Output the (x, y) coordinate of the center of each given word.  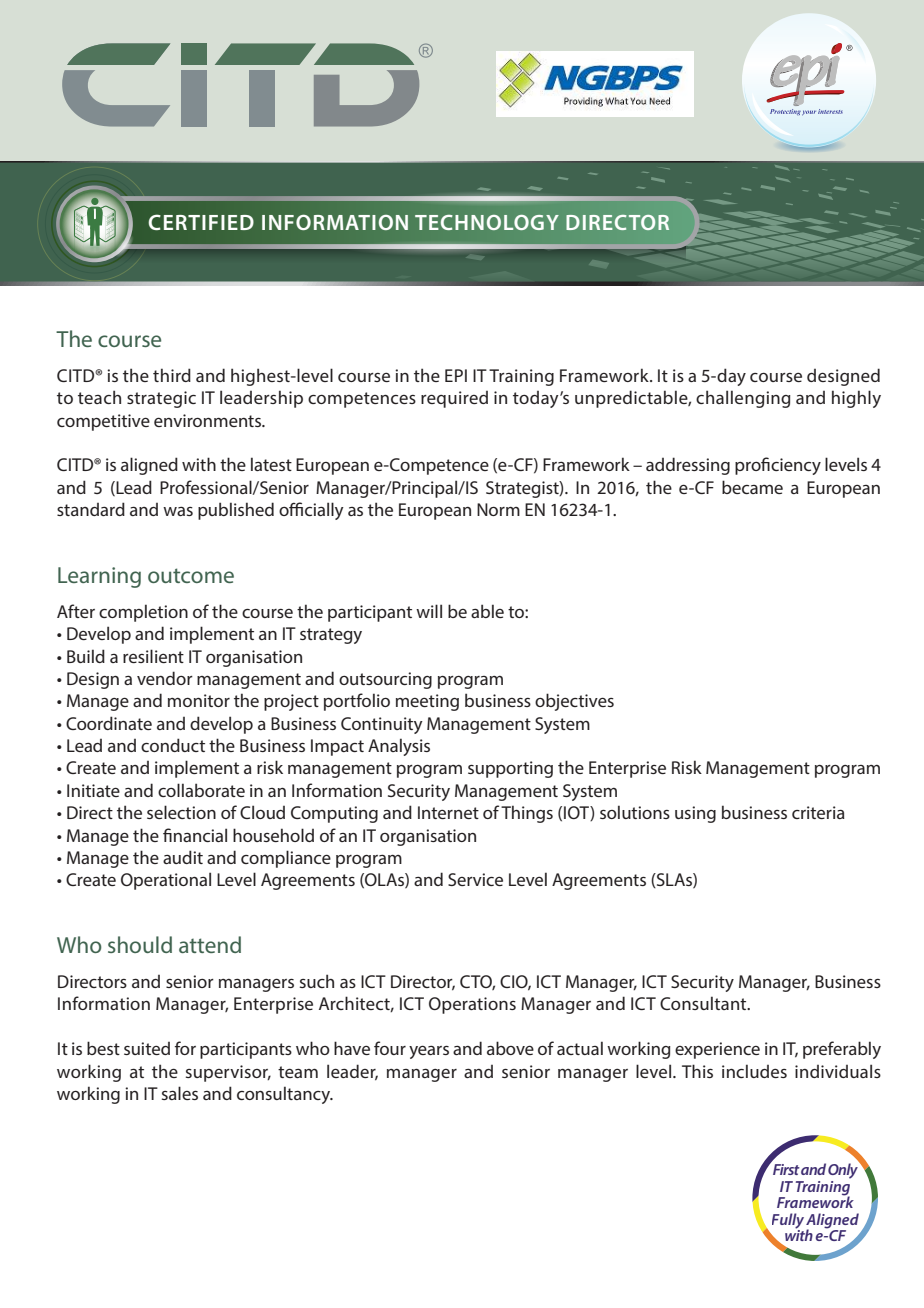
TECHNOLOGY (487, 222)
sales (180, 1093)
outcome (191, 575)
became (752, 487)
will (429, 611)
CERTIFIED (201, 222)
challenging (743, 399)
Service (475, 879)
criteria (818, 812)
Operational (166, 881)
